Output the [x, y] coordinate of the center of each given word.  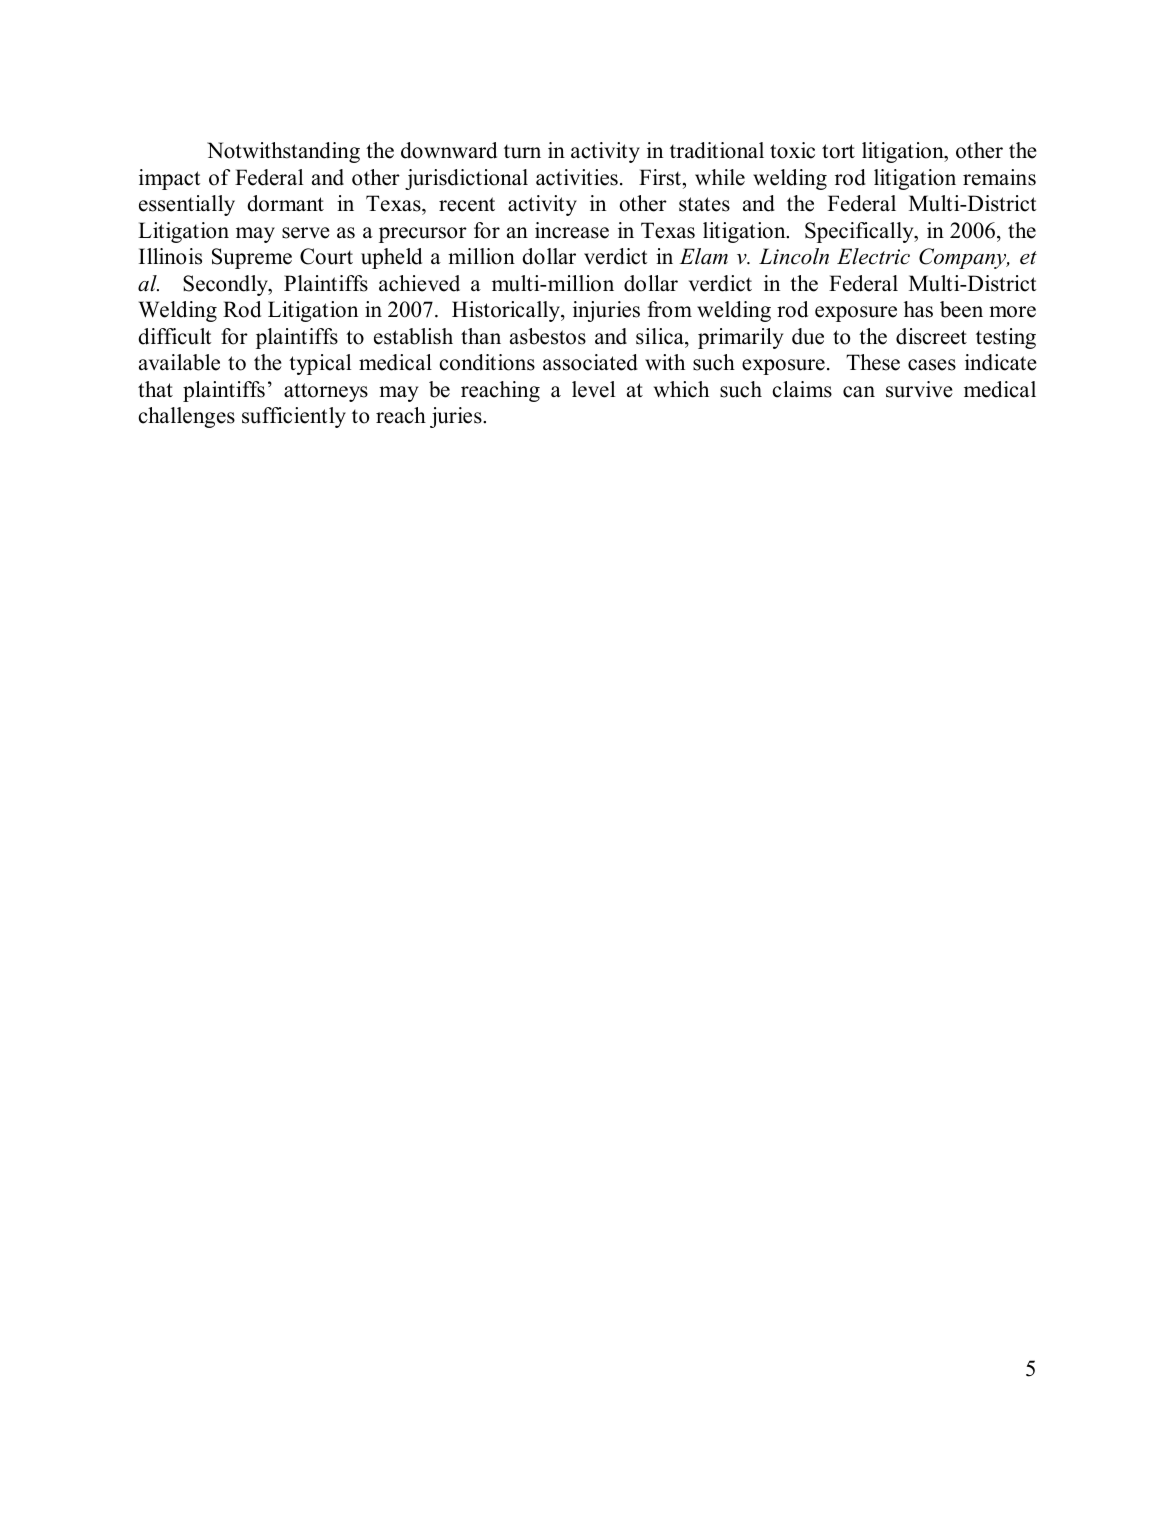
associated [590, 362]
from [670, 309]
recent [467, 204]
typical [320, 364]
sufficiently [294, 417]
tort [838, 151]
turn [522, 151]
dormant [285, 203]
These [873, 362]
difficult [174, 336]
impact [169, 179]
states [704, 204]
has [918, 309]
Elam [703, 256]
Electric [873, 256]
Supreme [252, 258]
